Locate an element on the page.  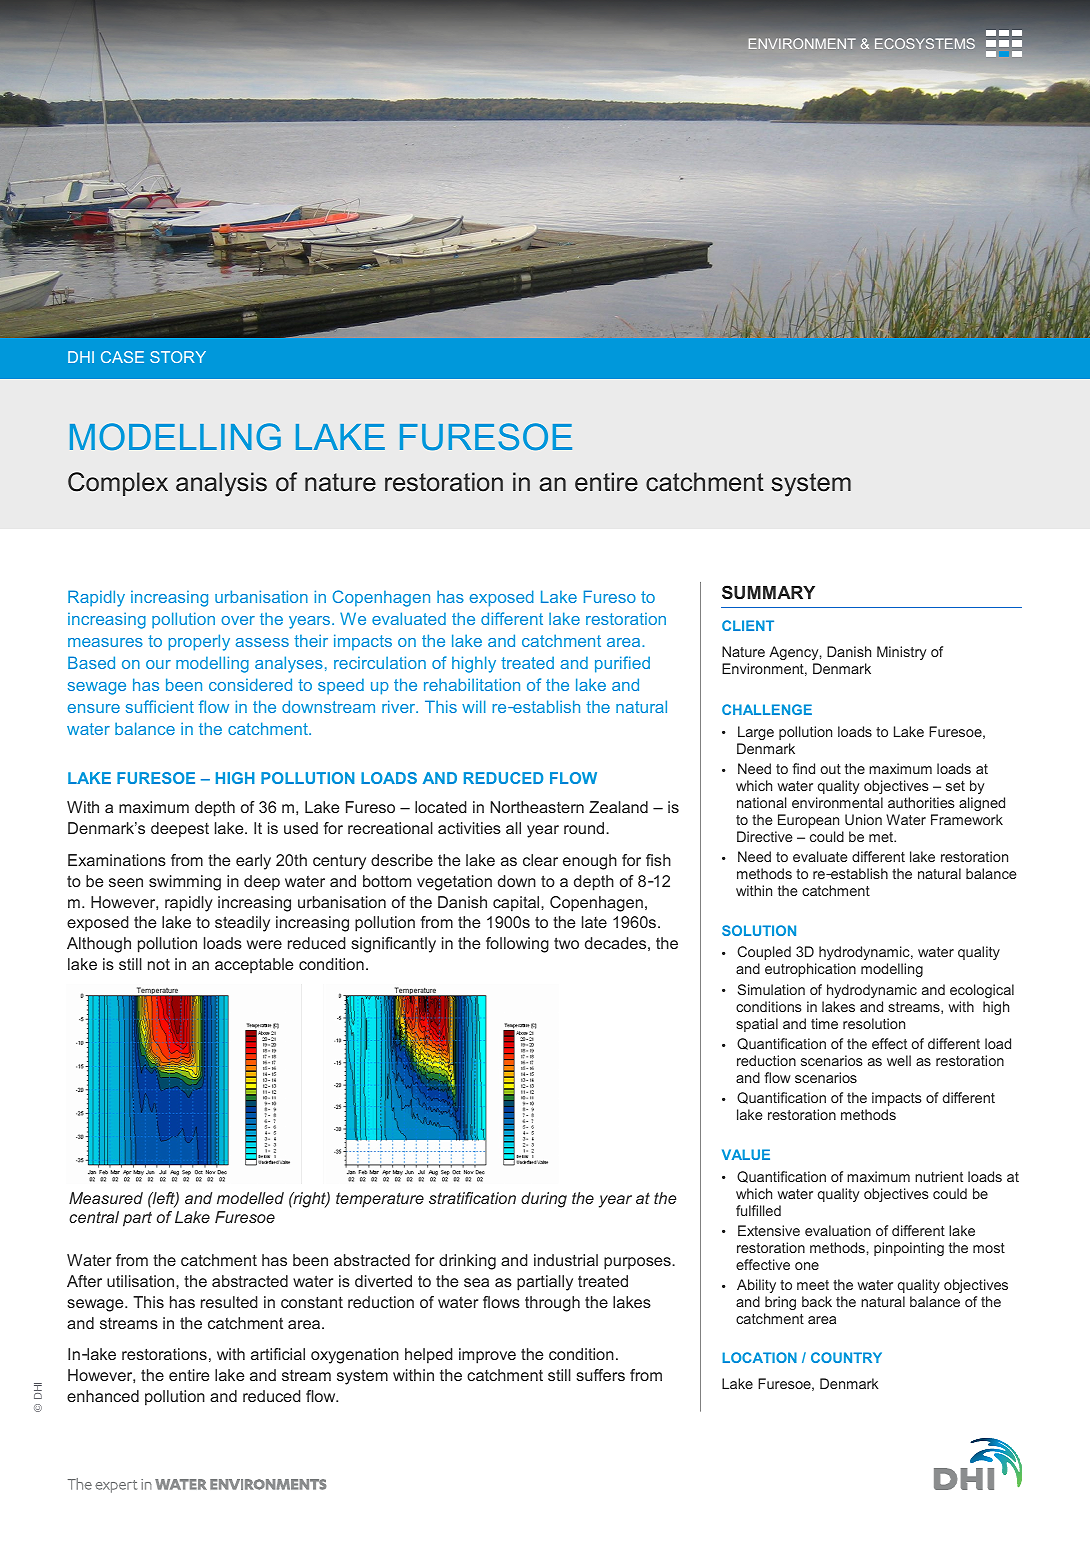
artificial is located at coordinates (278, 1354).
